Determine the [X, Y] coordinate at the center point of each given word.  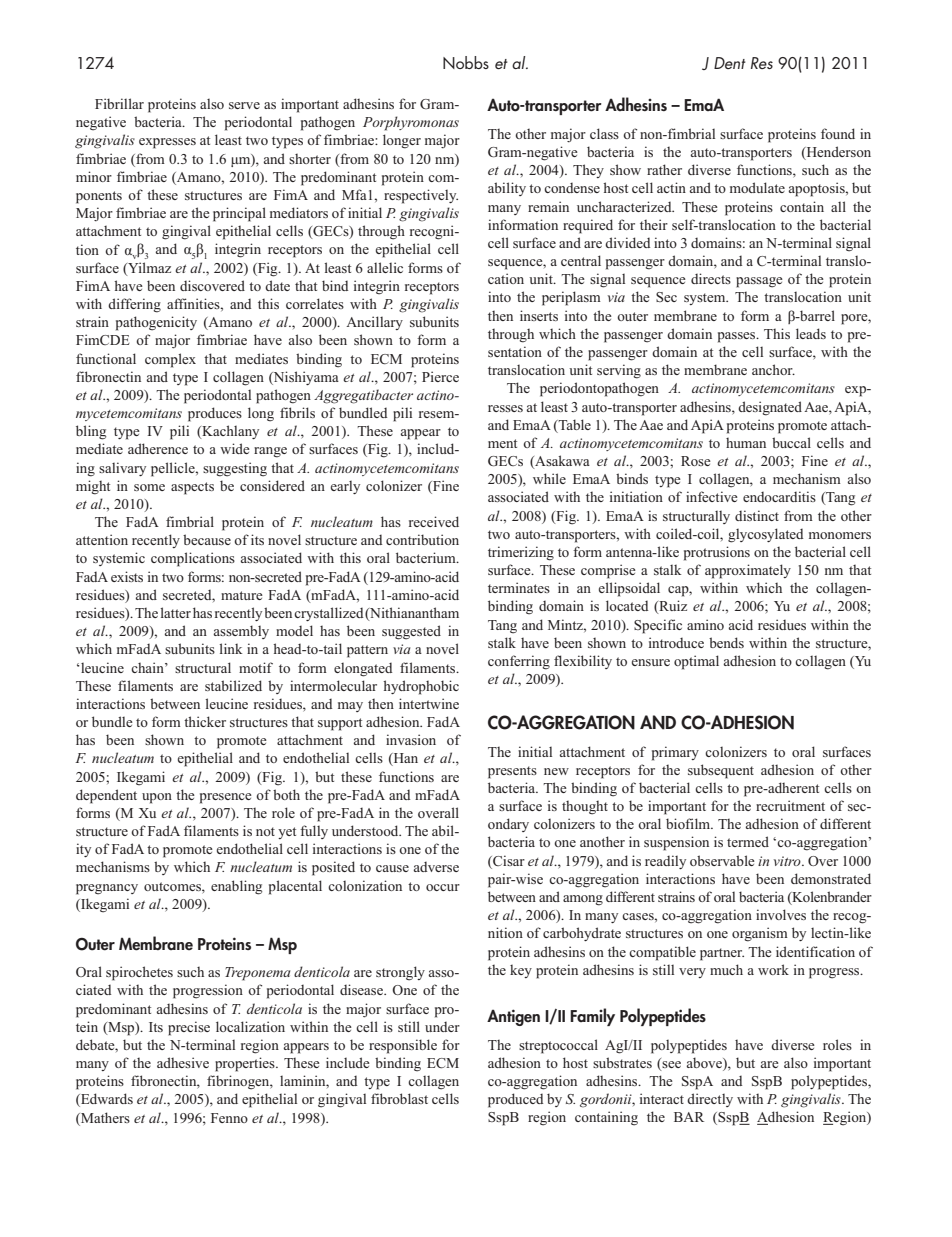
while [549, 478]
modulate [757, 187]
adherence [158, 448]
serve [244, 105]
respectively [421, 196]
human [746, 443]
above [705, 1062]
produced [515, 1100]
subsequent [721, 771]
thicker [205, 721]
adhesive [183, 1062]
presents [512, 772]
